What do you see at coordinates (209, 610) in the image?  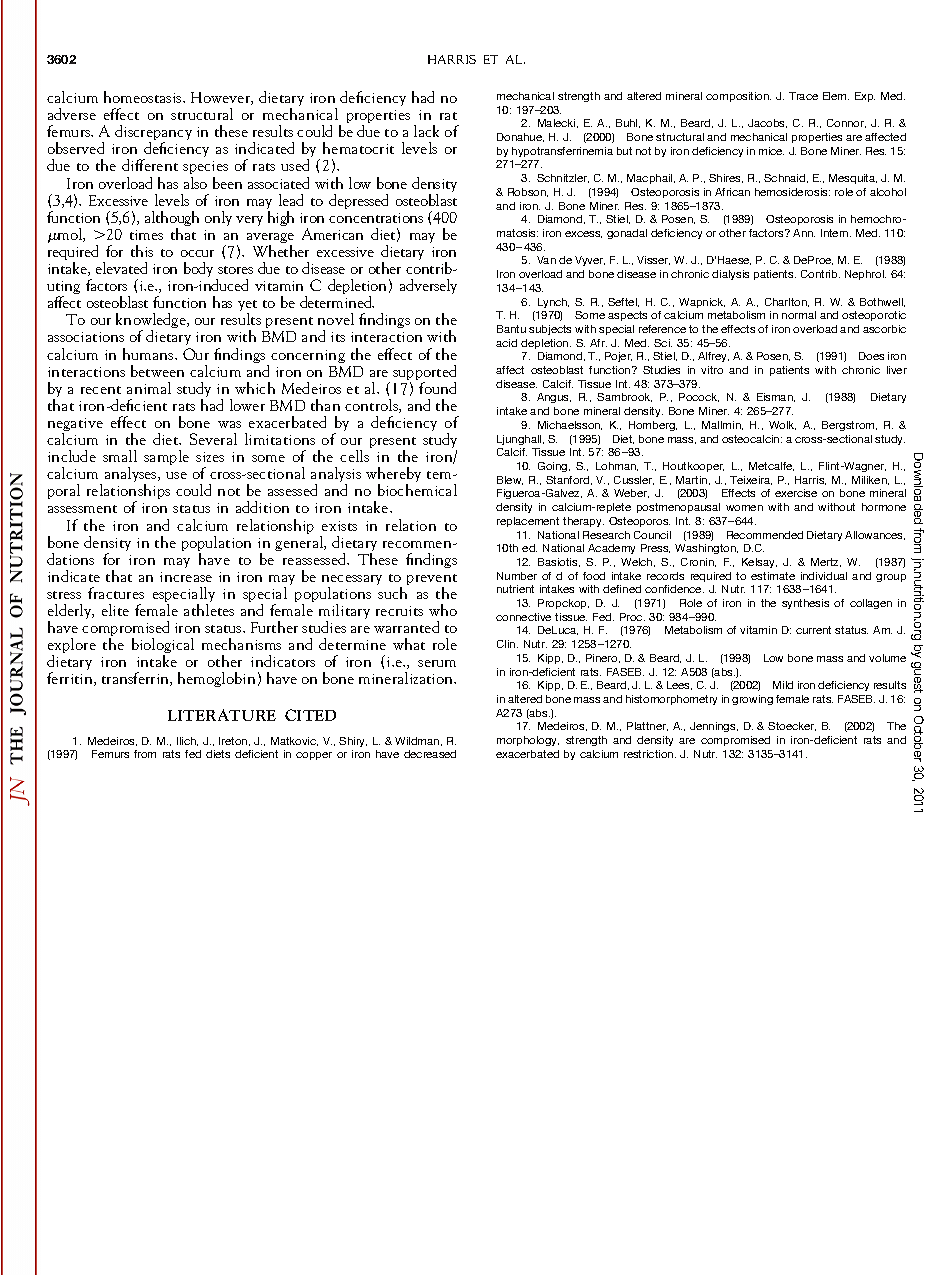 I see `athletes` at bounding box center [209, 610].
